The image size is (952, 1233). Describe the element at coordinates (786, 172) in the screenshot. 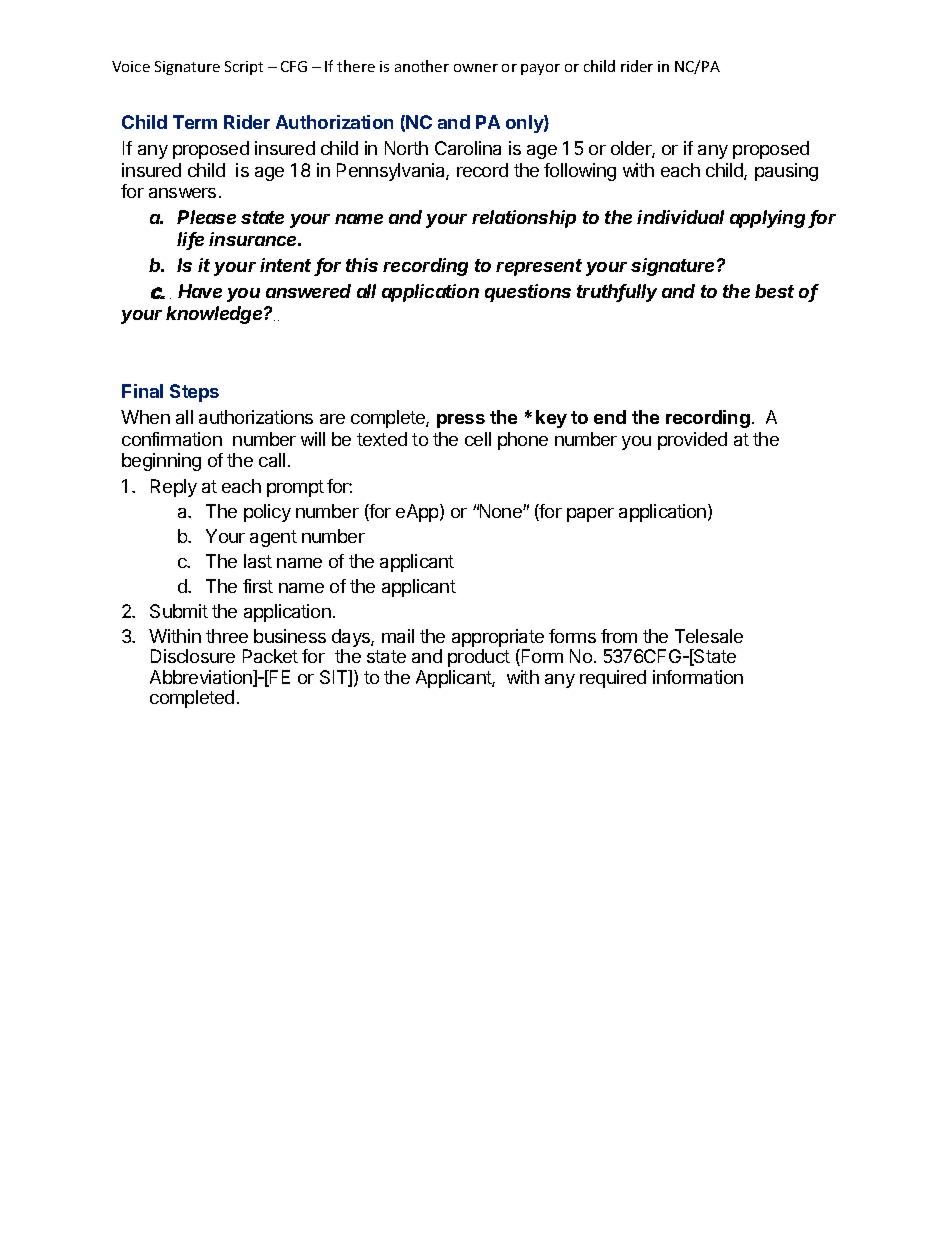

I see `pausing` at that location.
